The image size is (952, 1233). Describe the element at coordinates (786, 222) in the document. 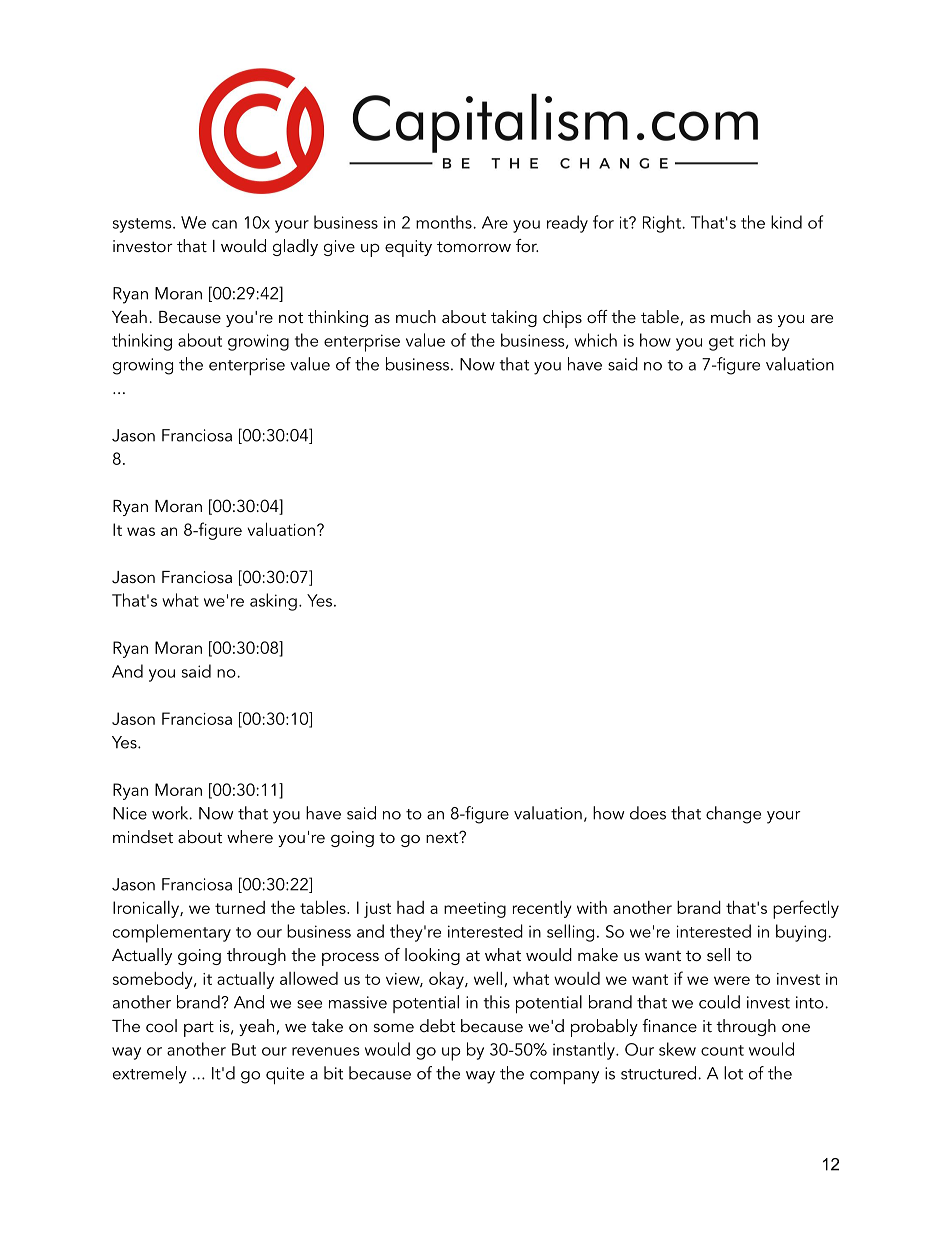

I see `kind` at that location.
